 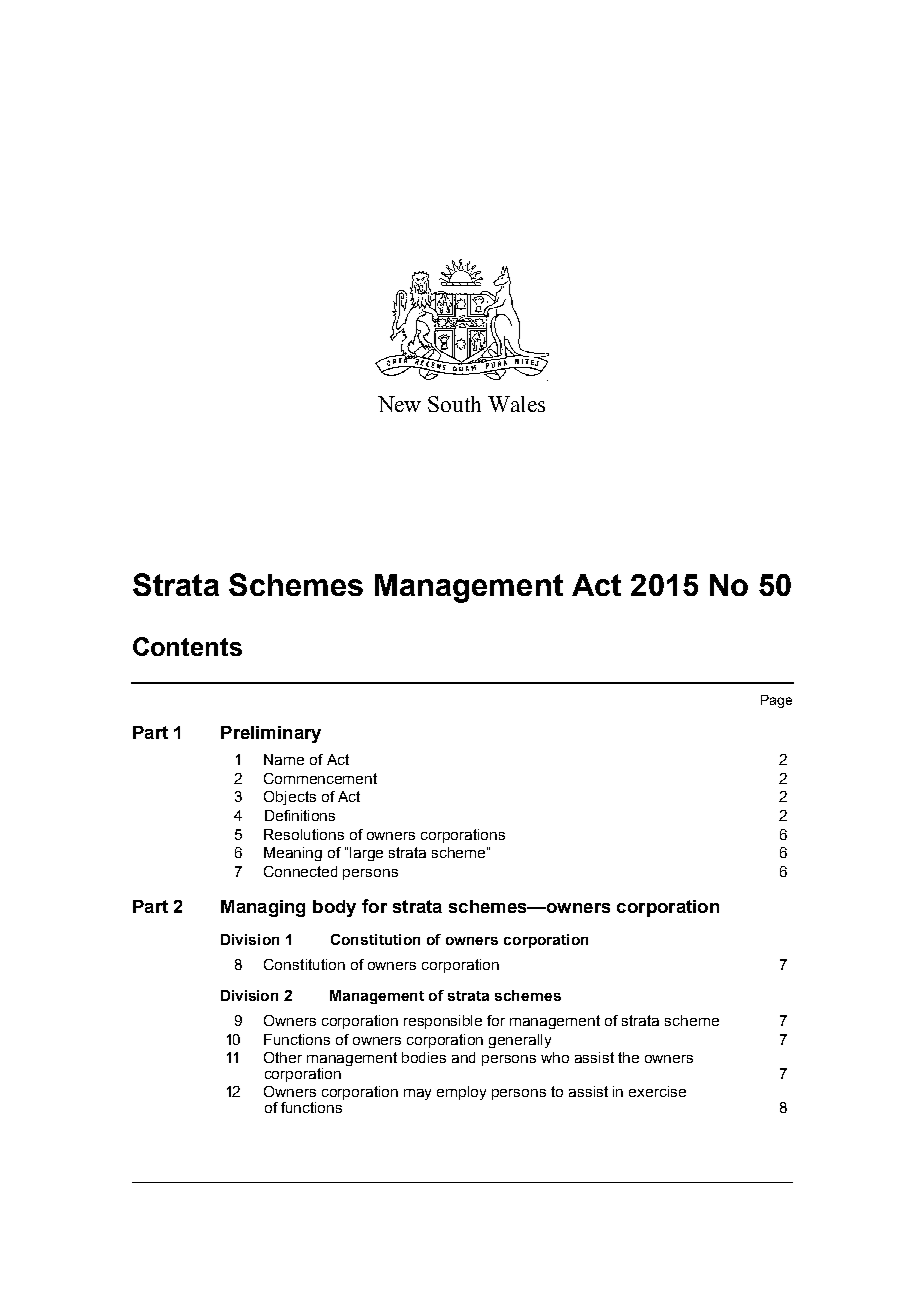 What do you see at coordinates (776, 701) in the page?
I see `Page` at bounding box center [776, 701].
